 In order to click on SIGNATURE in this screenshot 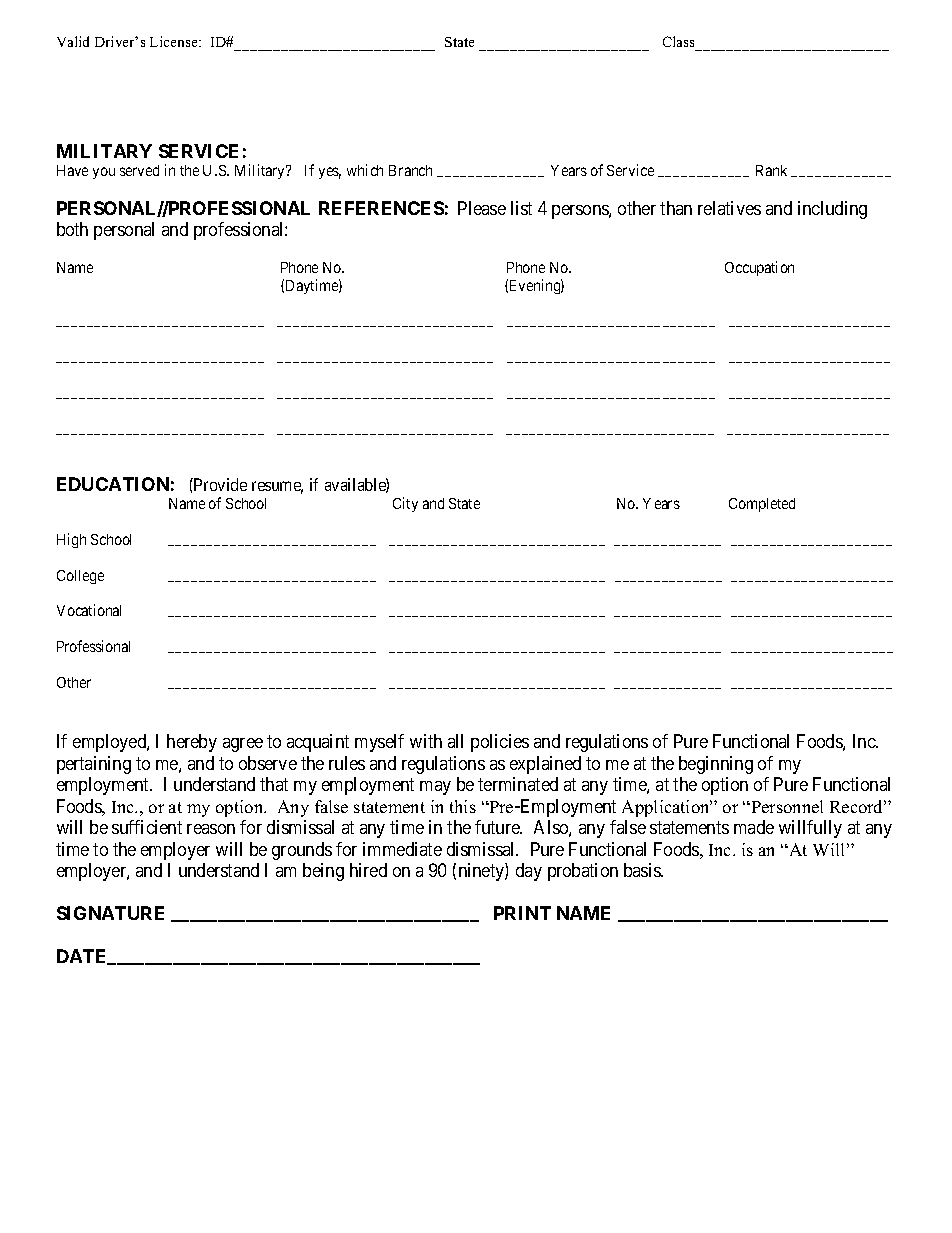, I will do `click(110, 913)`.
